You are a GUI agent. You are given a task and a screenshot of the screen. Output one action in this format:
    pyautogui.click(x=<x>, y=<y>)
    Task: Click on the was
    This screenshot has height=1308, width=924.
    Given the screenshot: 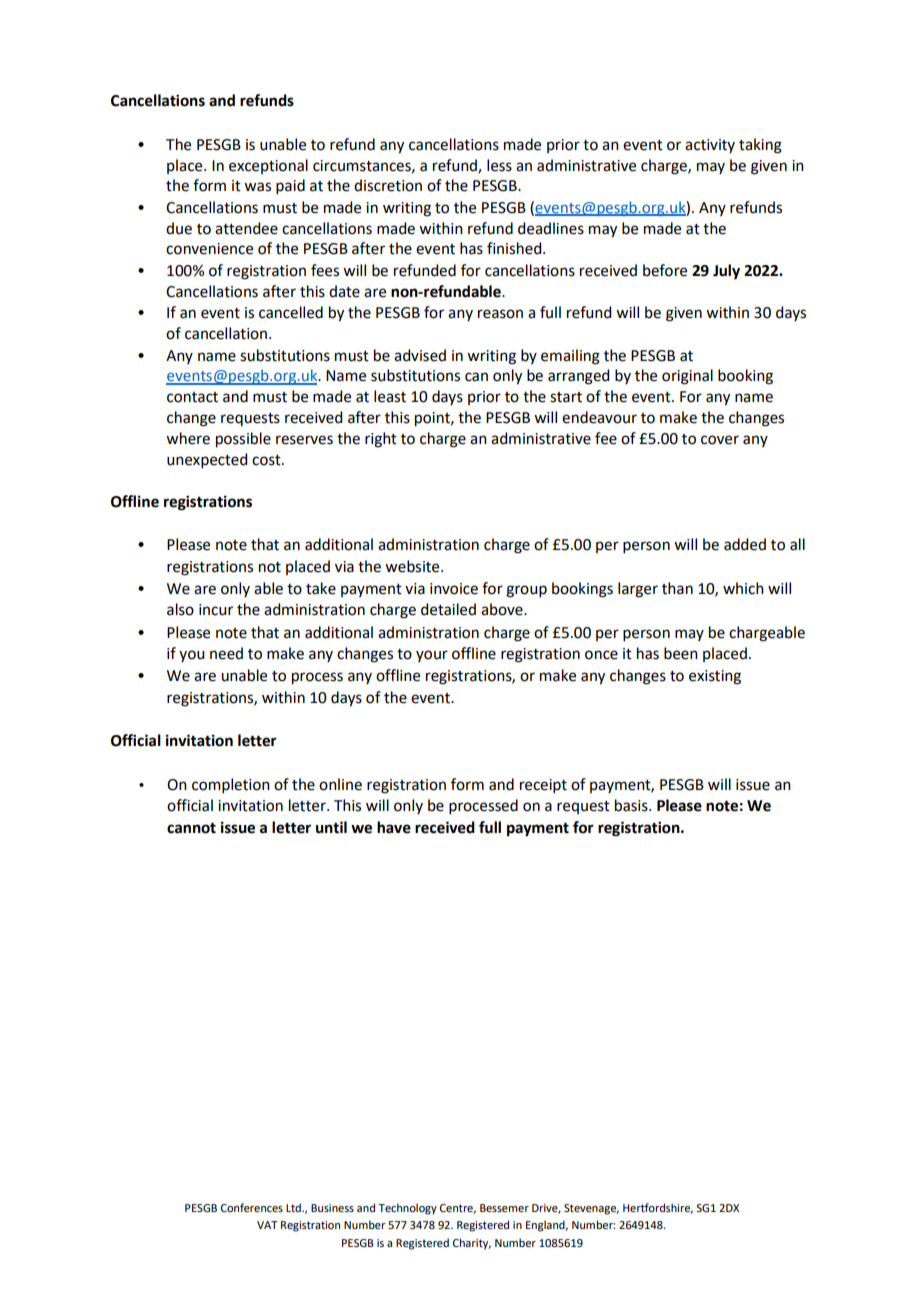 What is the action you would take?
    pyautogui.click(x=257, y=187)
